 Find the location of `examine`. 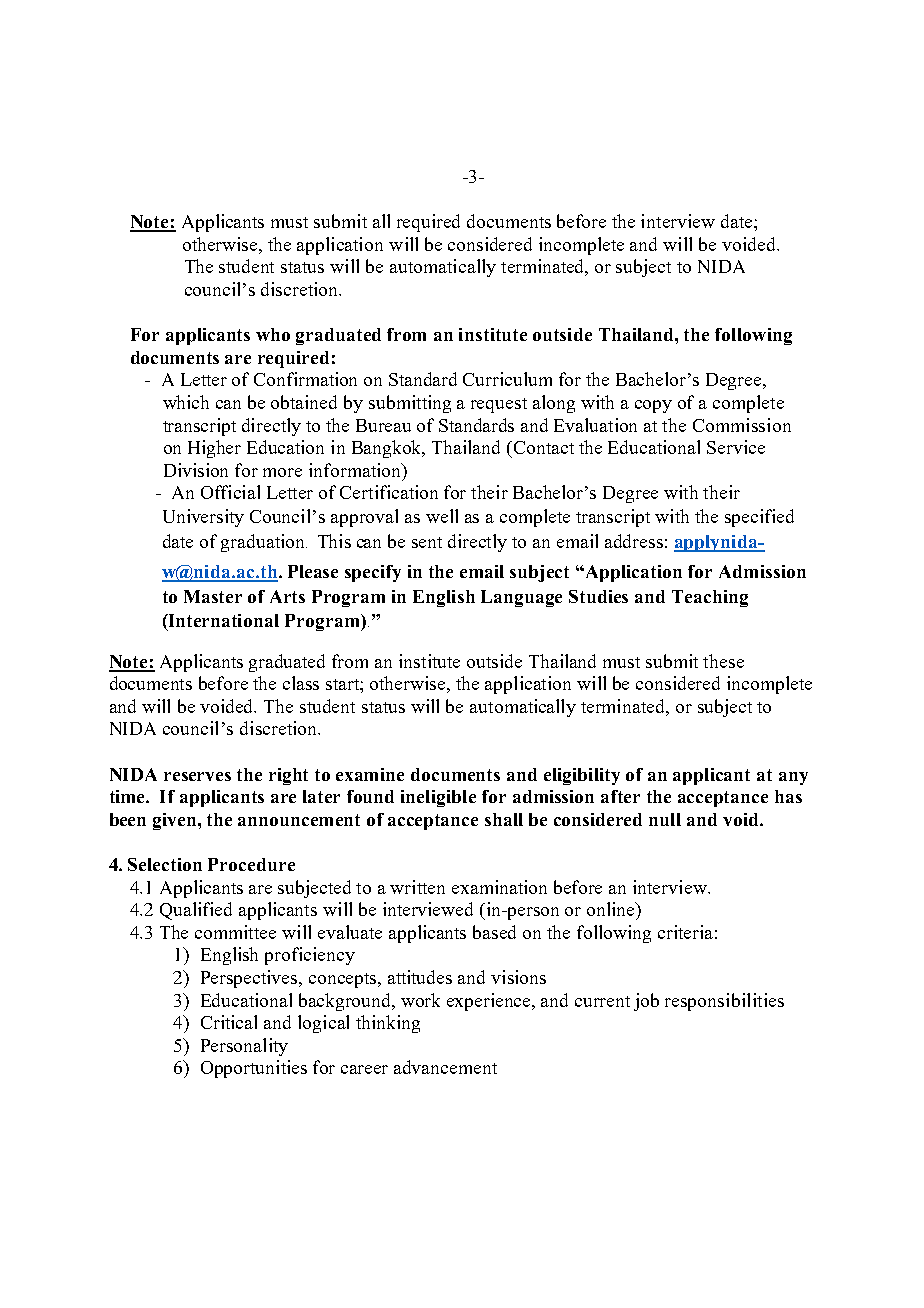

examine is located at coordinates (370, 774).
